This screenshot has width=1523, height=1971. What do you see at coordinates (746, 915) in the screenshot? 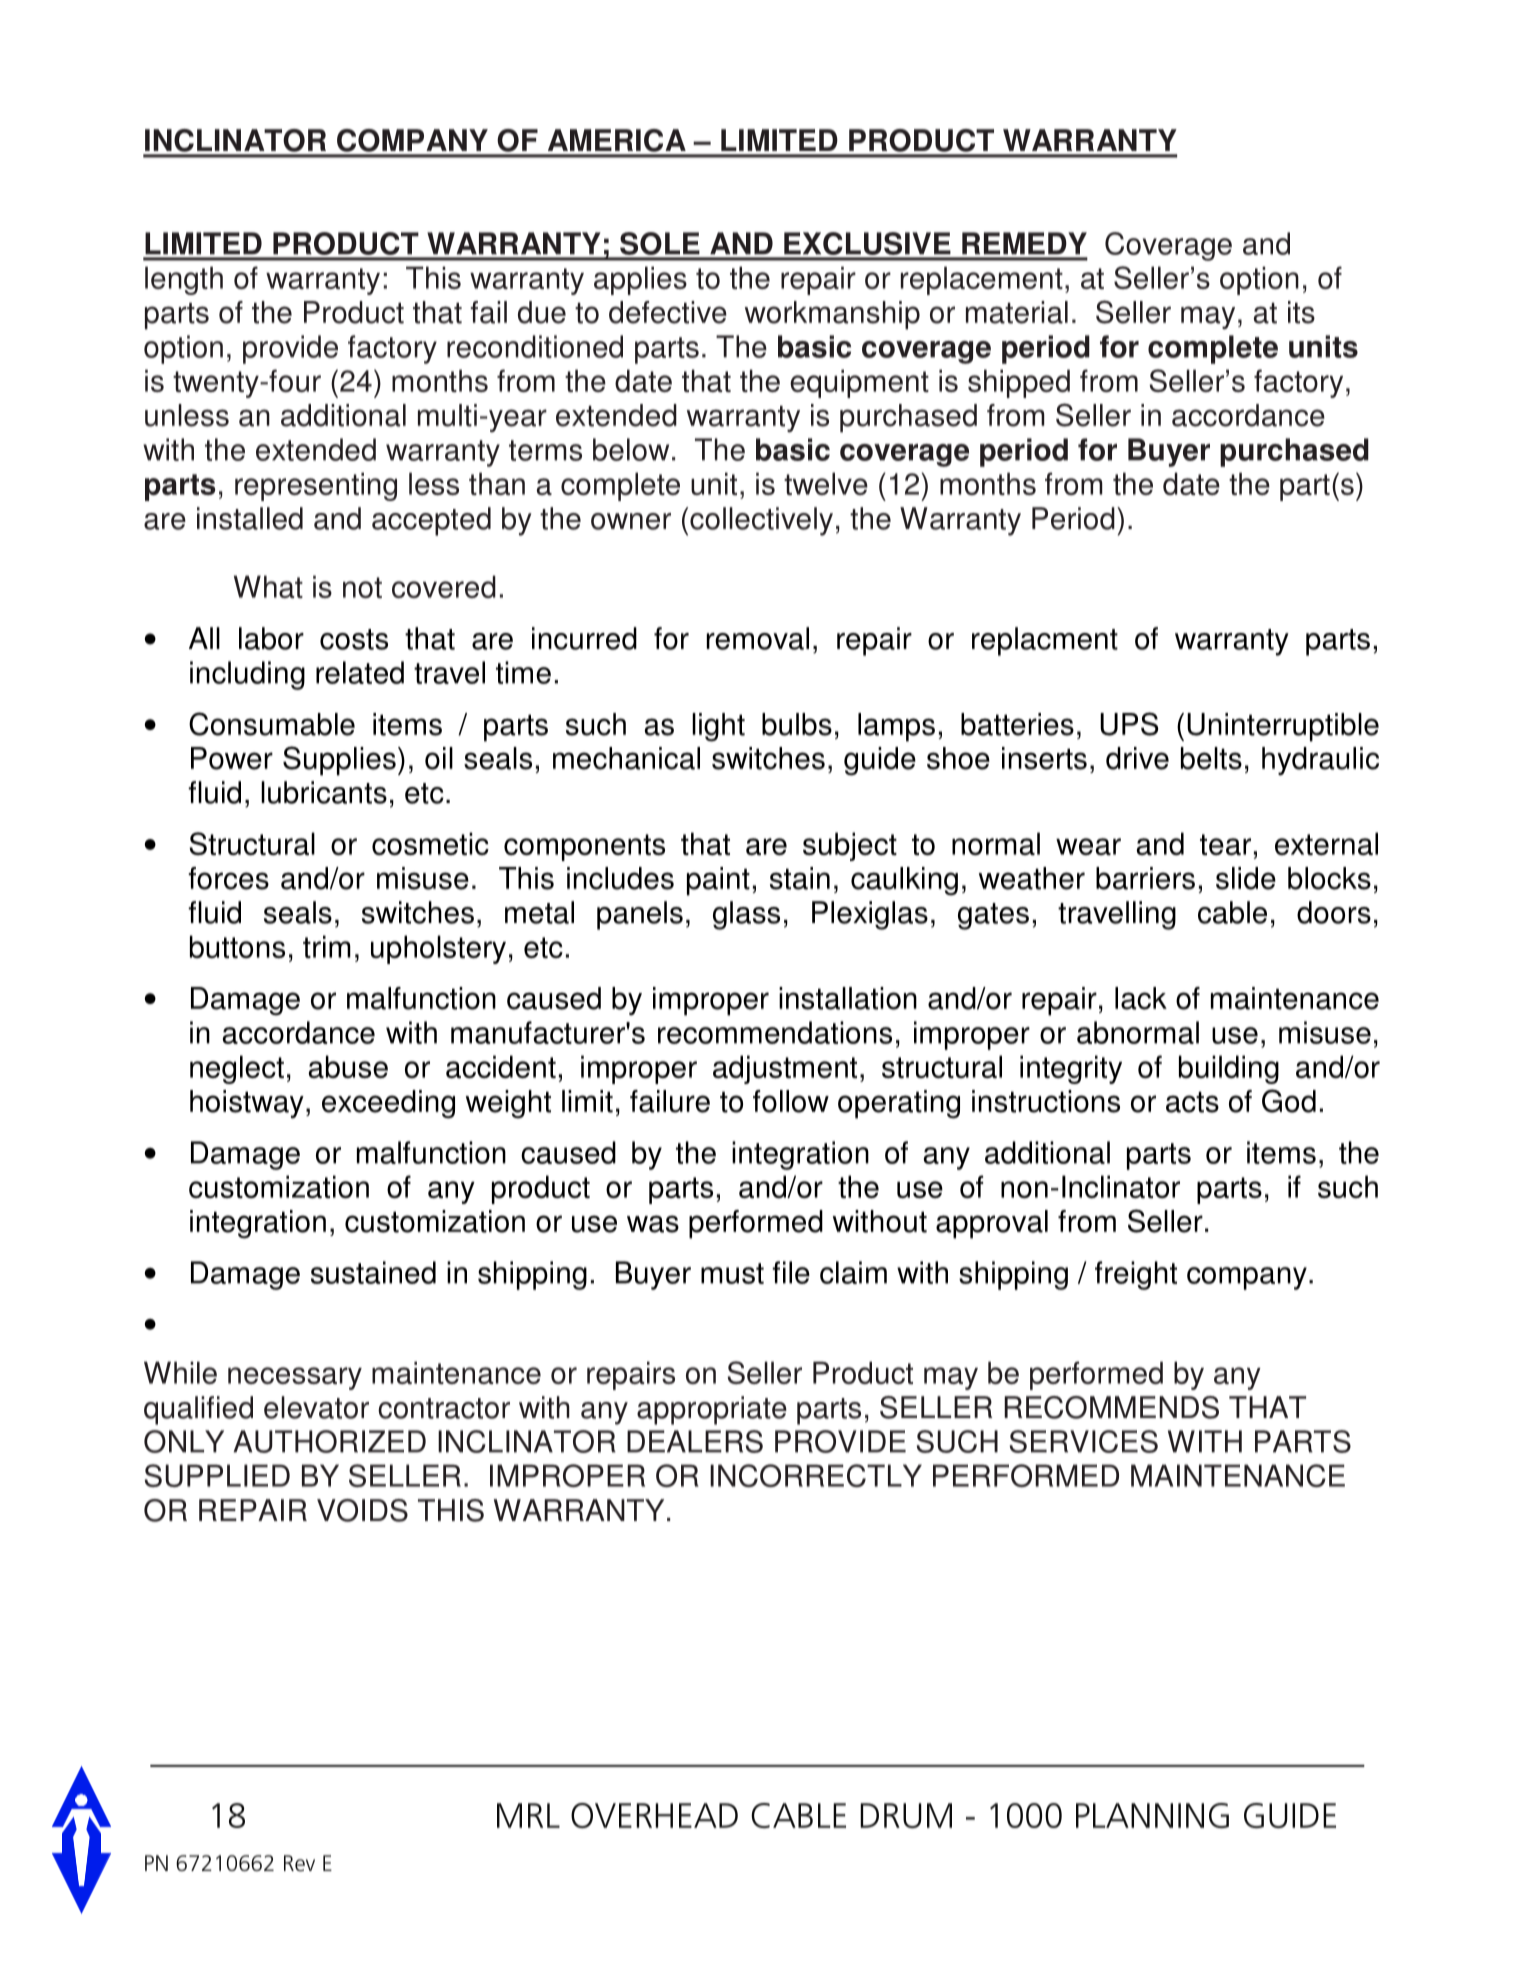
I see `glass` at bounding box center [746, 915].
